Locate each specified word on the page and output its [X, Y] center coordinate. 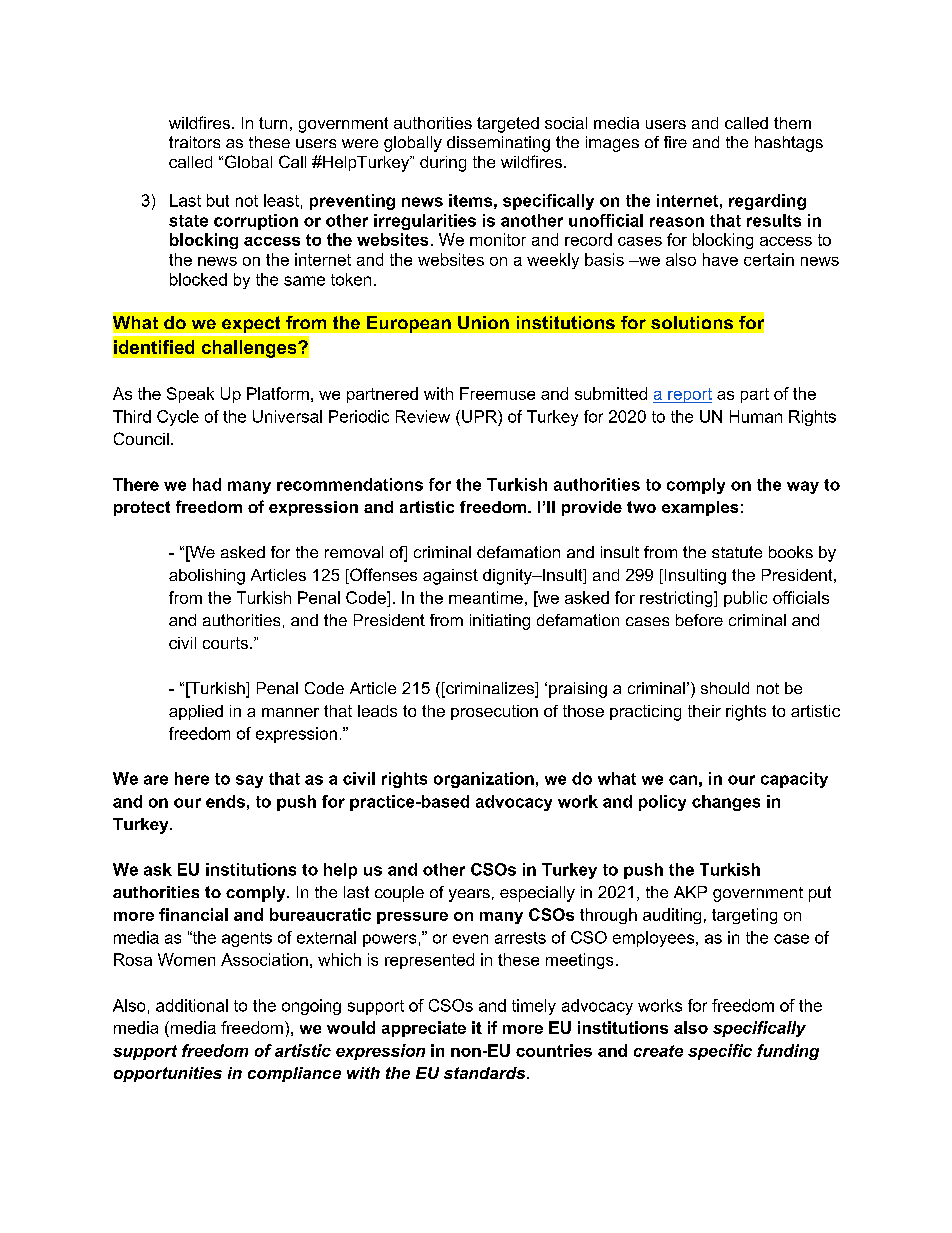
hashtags [789, 144]
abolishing [207, 577]
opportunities [168, 1074]
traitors [194, 142]
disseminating [498, 144]
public [745, 599]
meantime [486, 597]
